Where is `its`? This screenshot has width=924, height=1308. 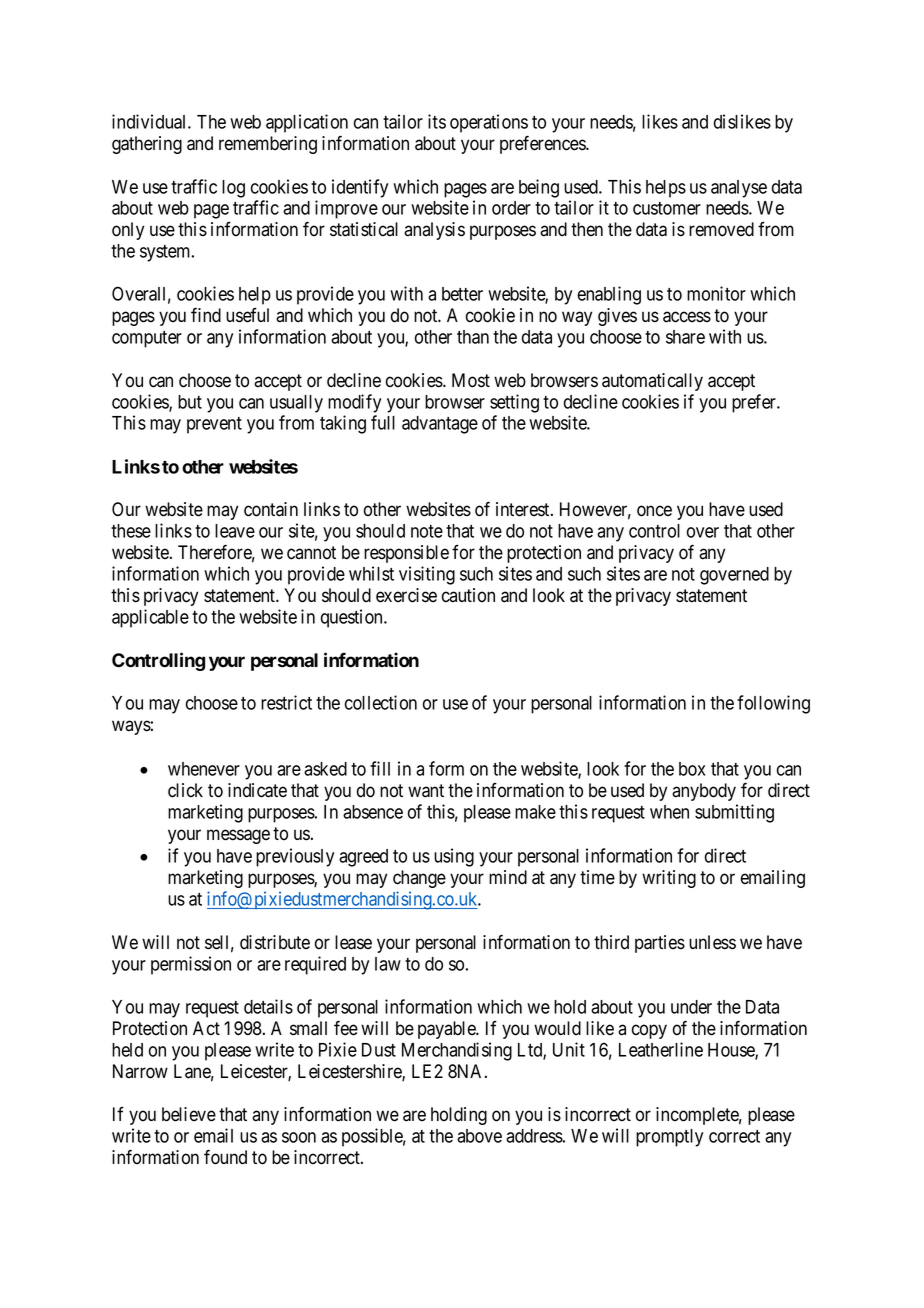
its is located at coordinates (437, 121).
